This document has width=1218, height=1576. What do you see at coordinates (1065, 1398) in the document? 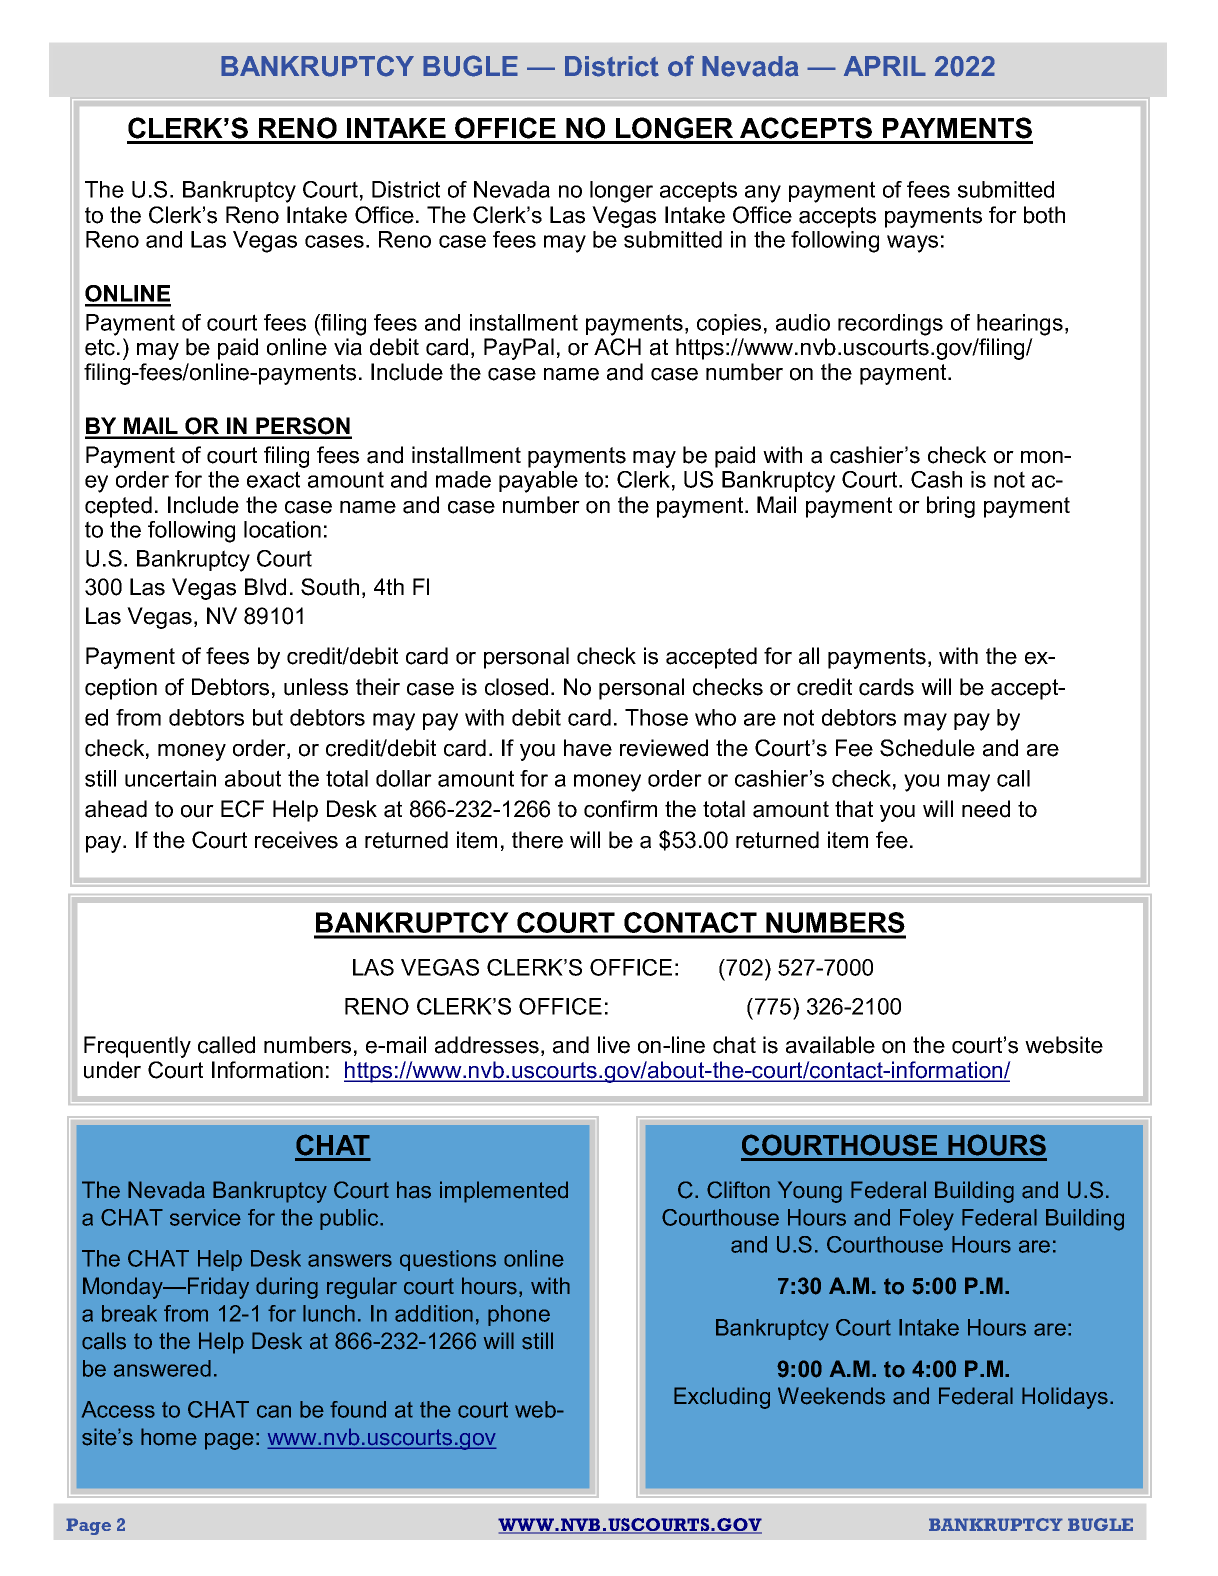
I see `Holidays` at bounding box center [1065, 1398].
